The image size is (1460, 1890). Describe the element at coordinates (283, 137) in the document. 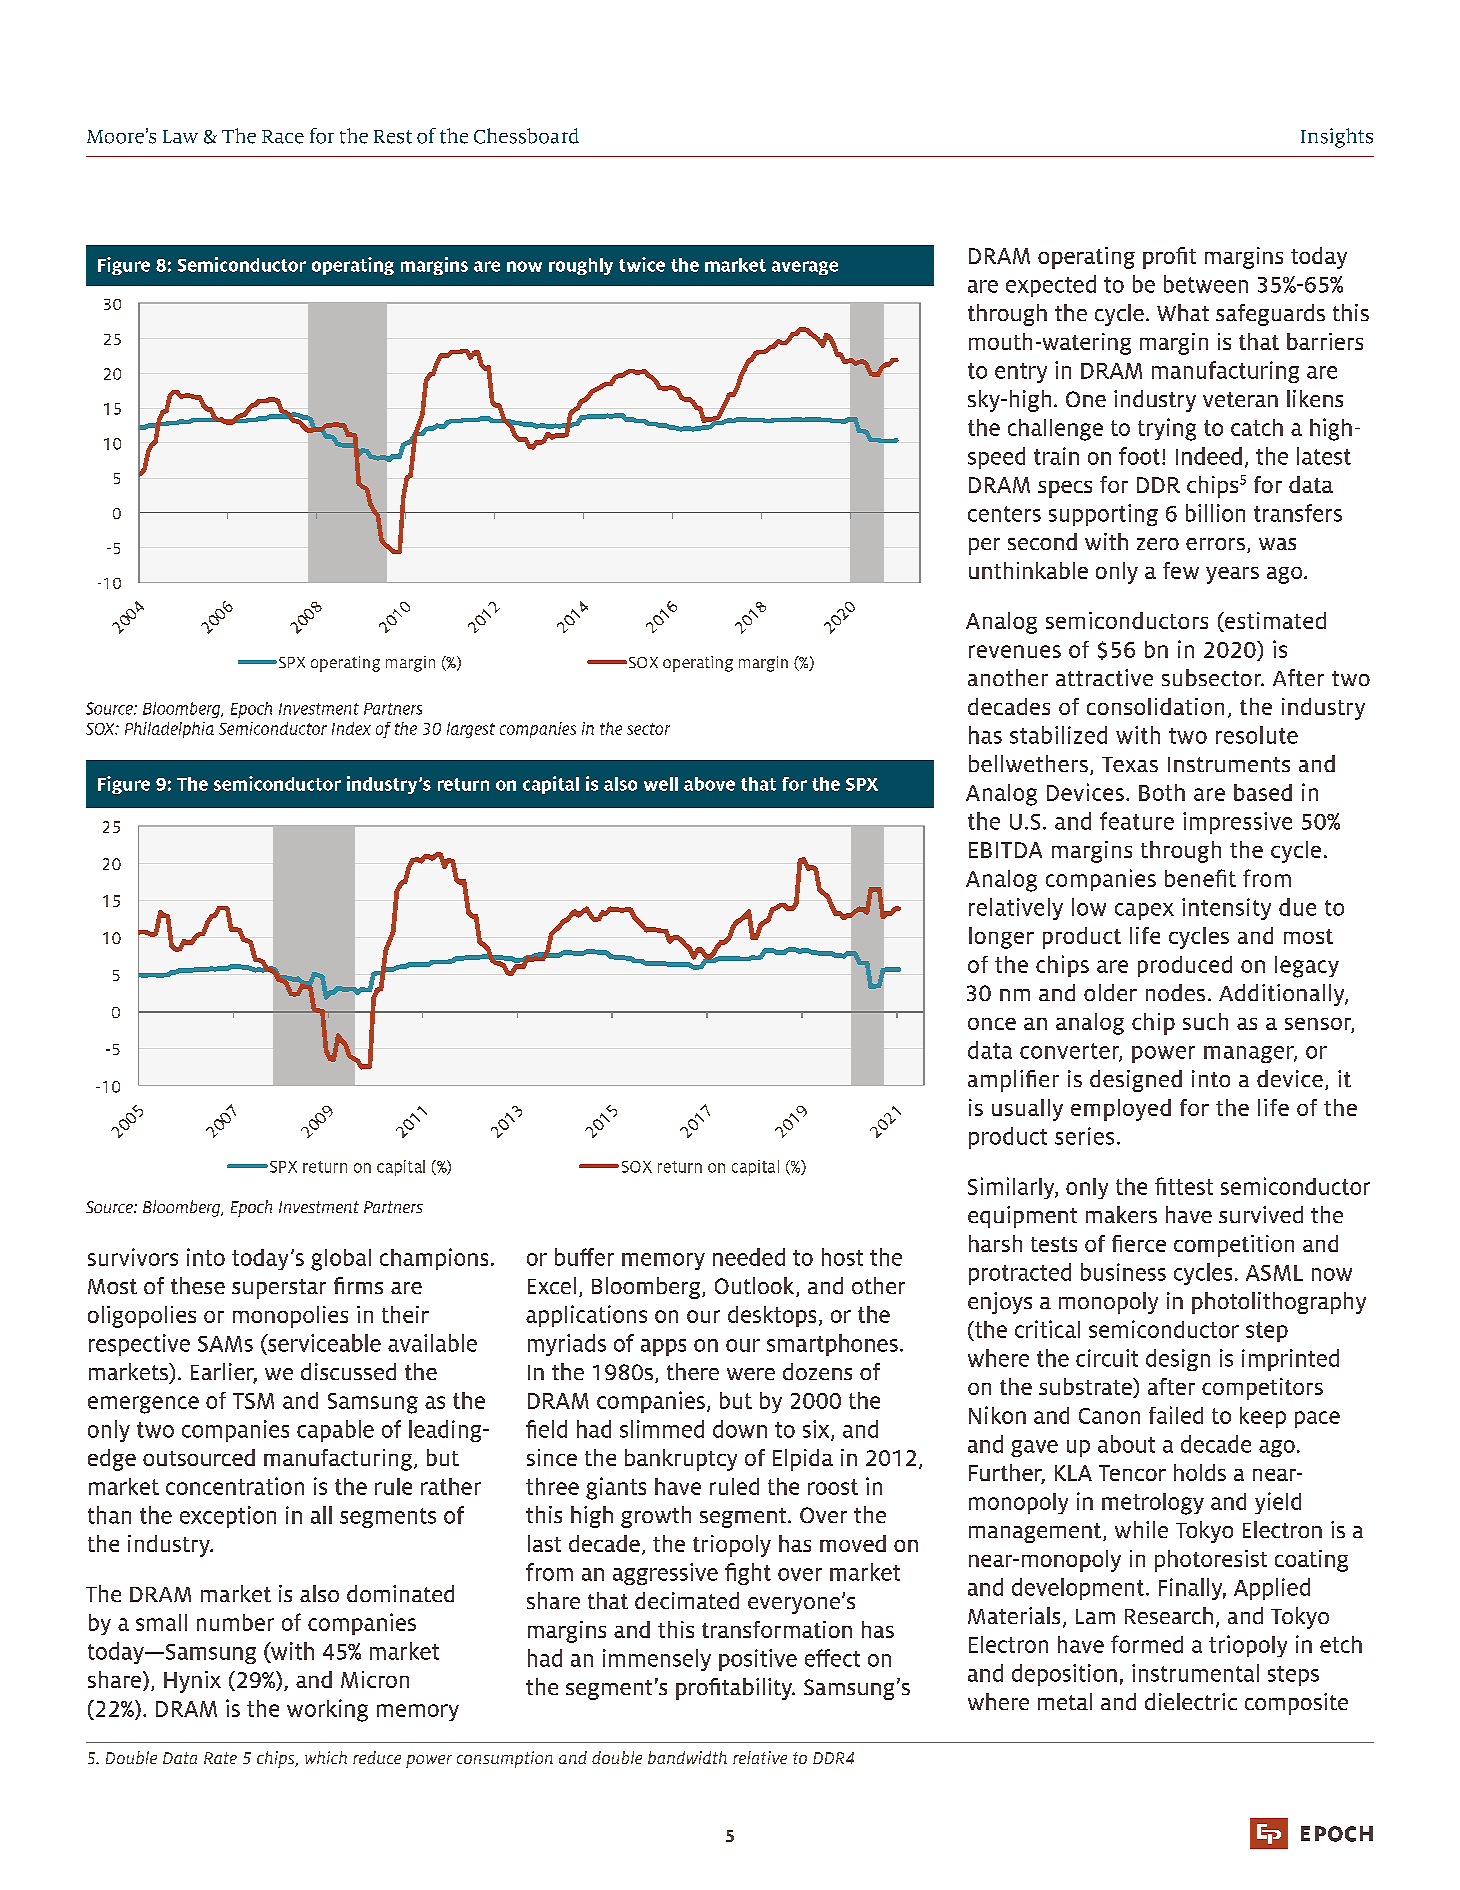

I see `Race` at that location.
